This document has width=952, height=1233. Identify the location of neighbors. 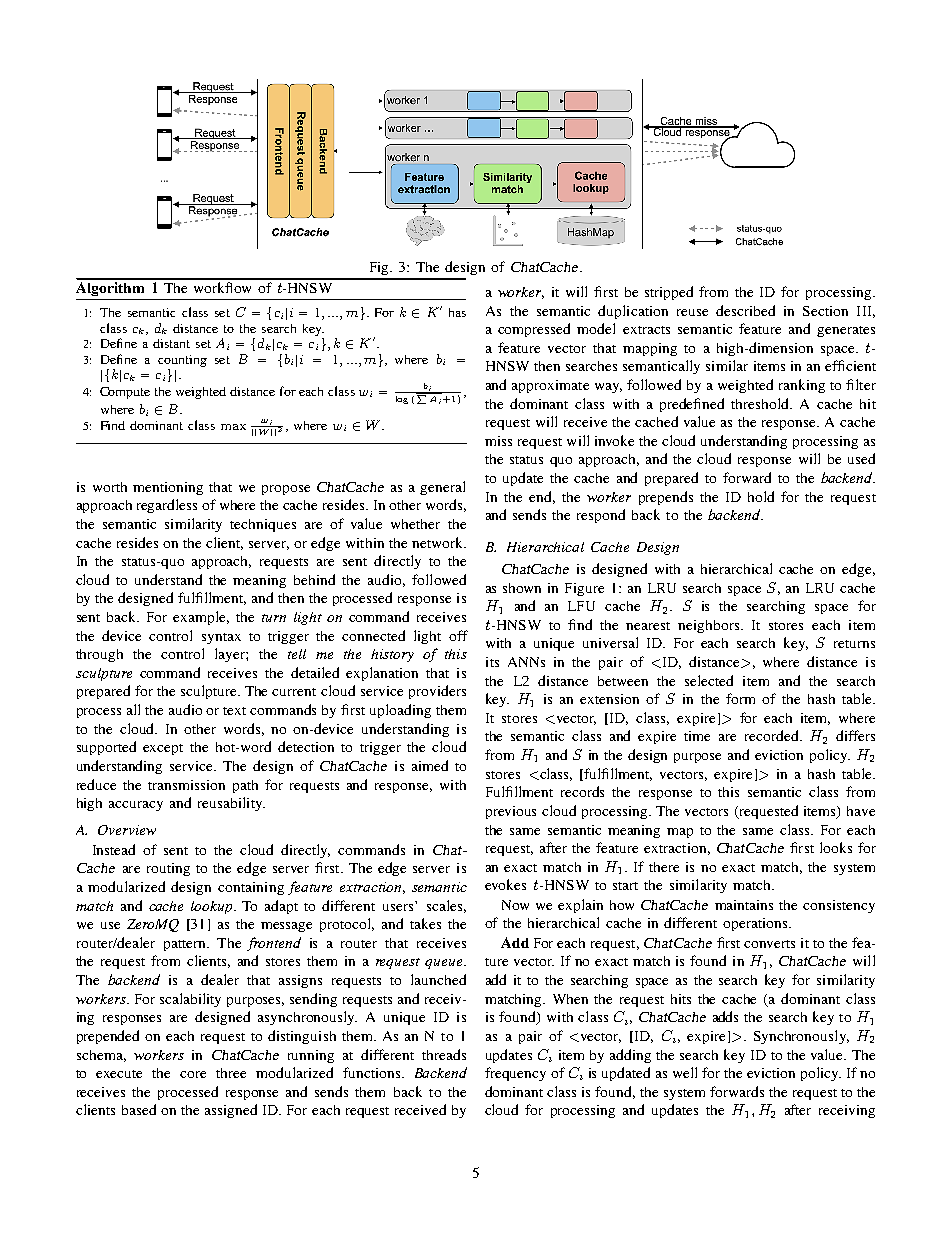
(710, 626).
